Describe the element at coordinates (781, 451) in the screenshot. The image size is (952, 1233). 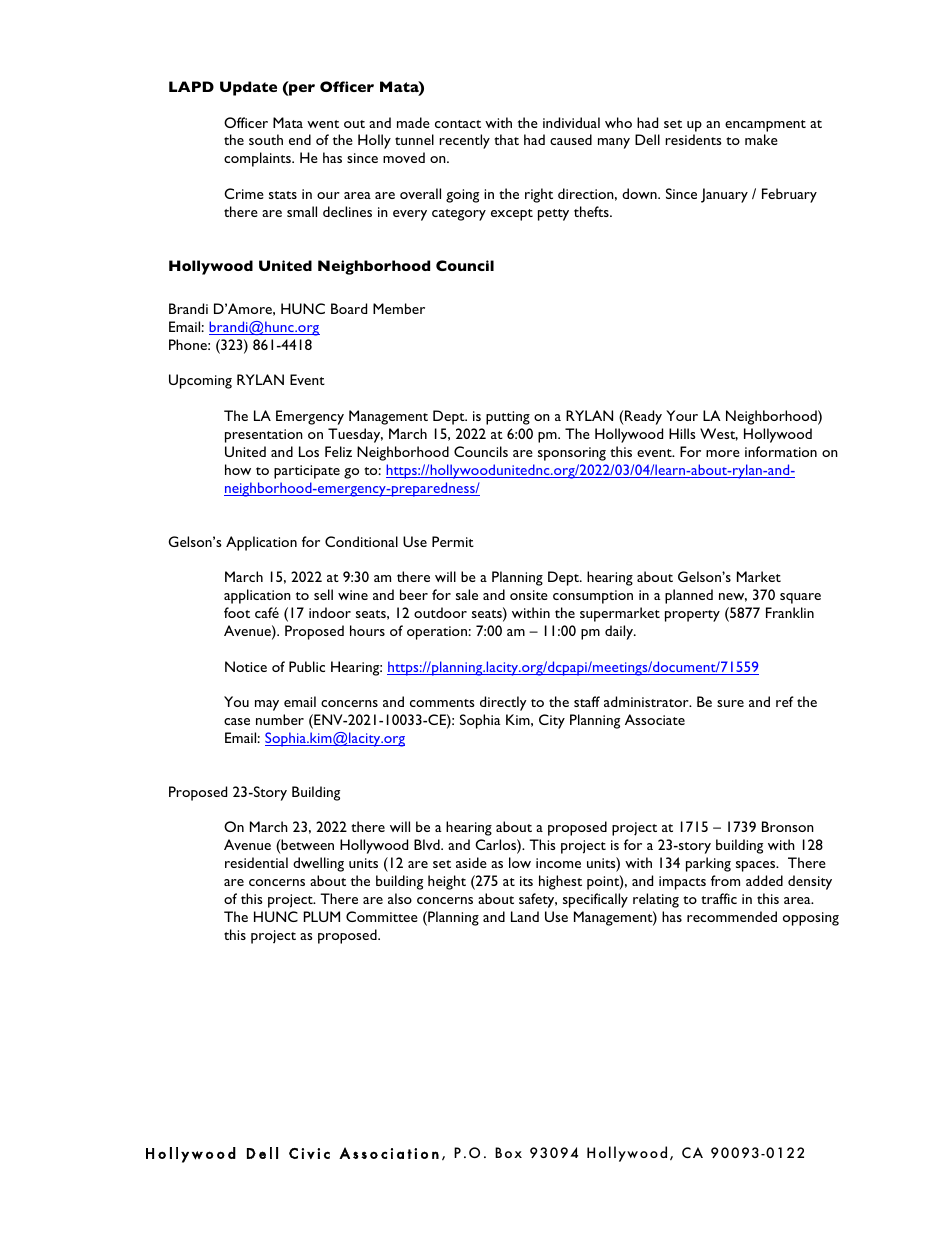
I see `information` at that location.
